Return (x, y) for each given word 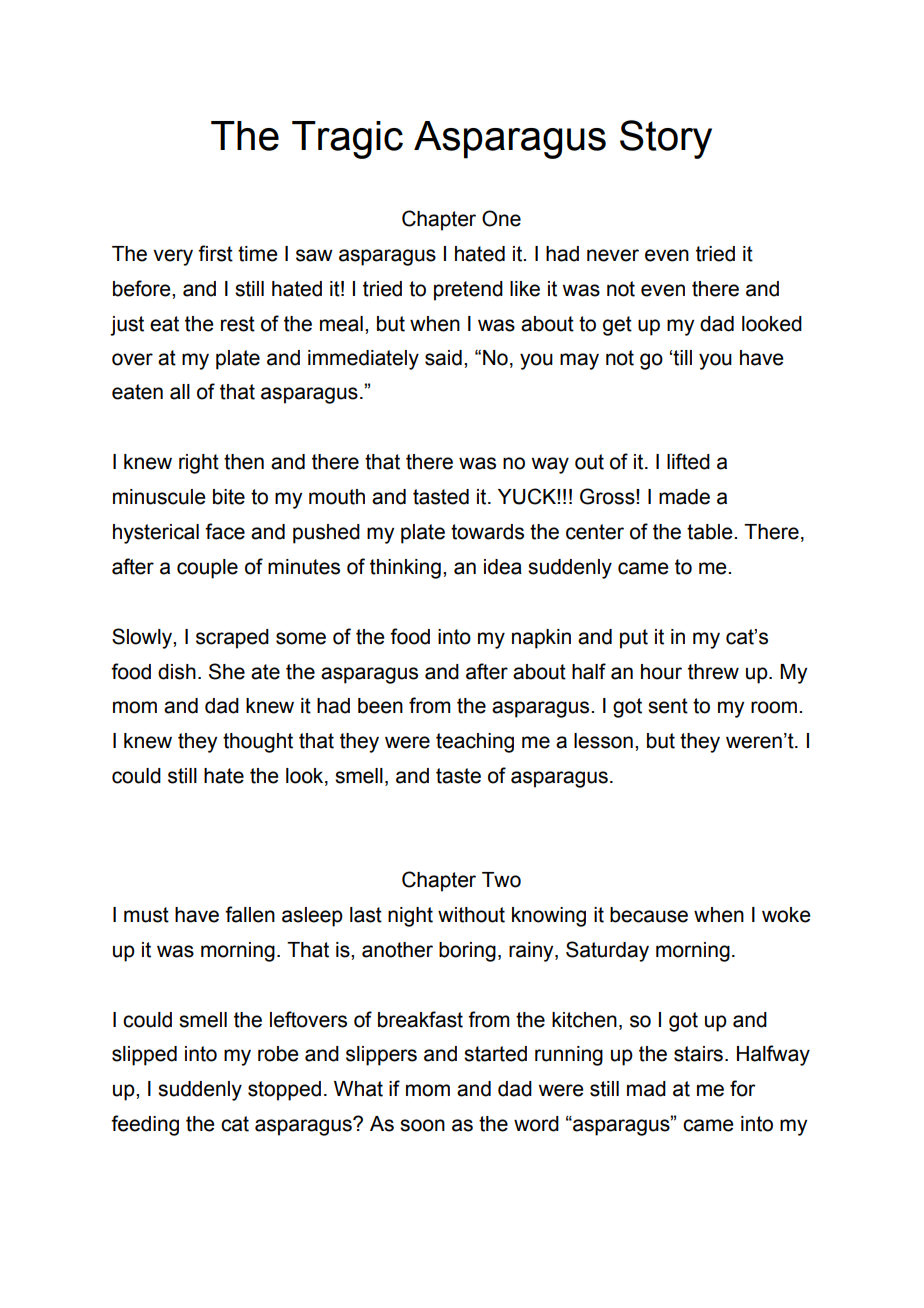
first (215, 253)
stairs (698, 1054)
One (501, 218)
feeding (145, 1125)
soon (422, 1125)
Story (666, 139)
